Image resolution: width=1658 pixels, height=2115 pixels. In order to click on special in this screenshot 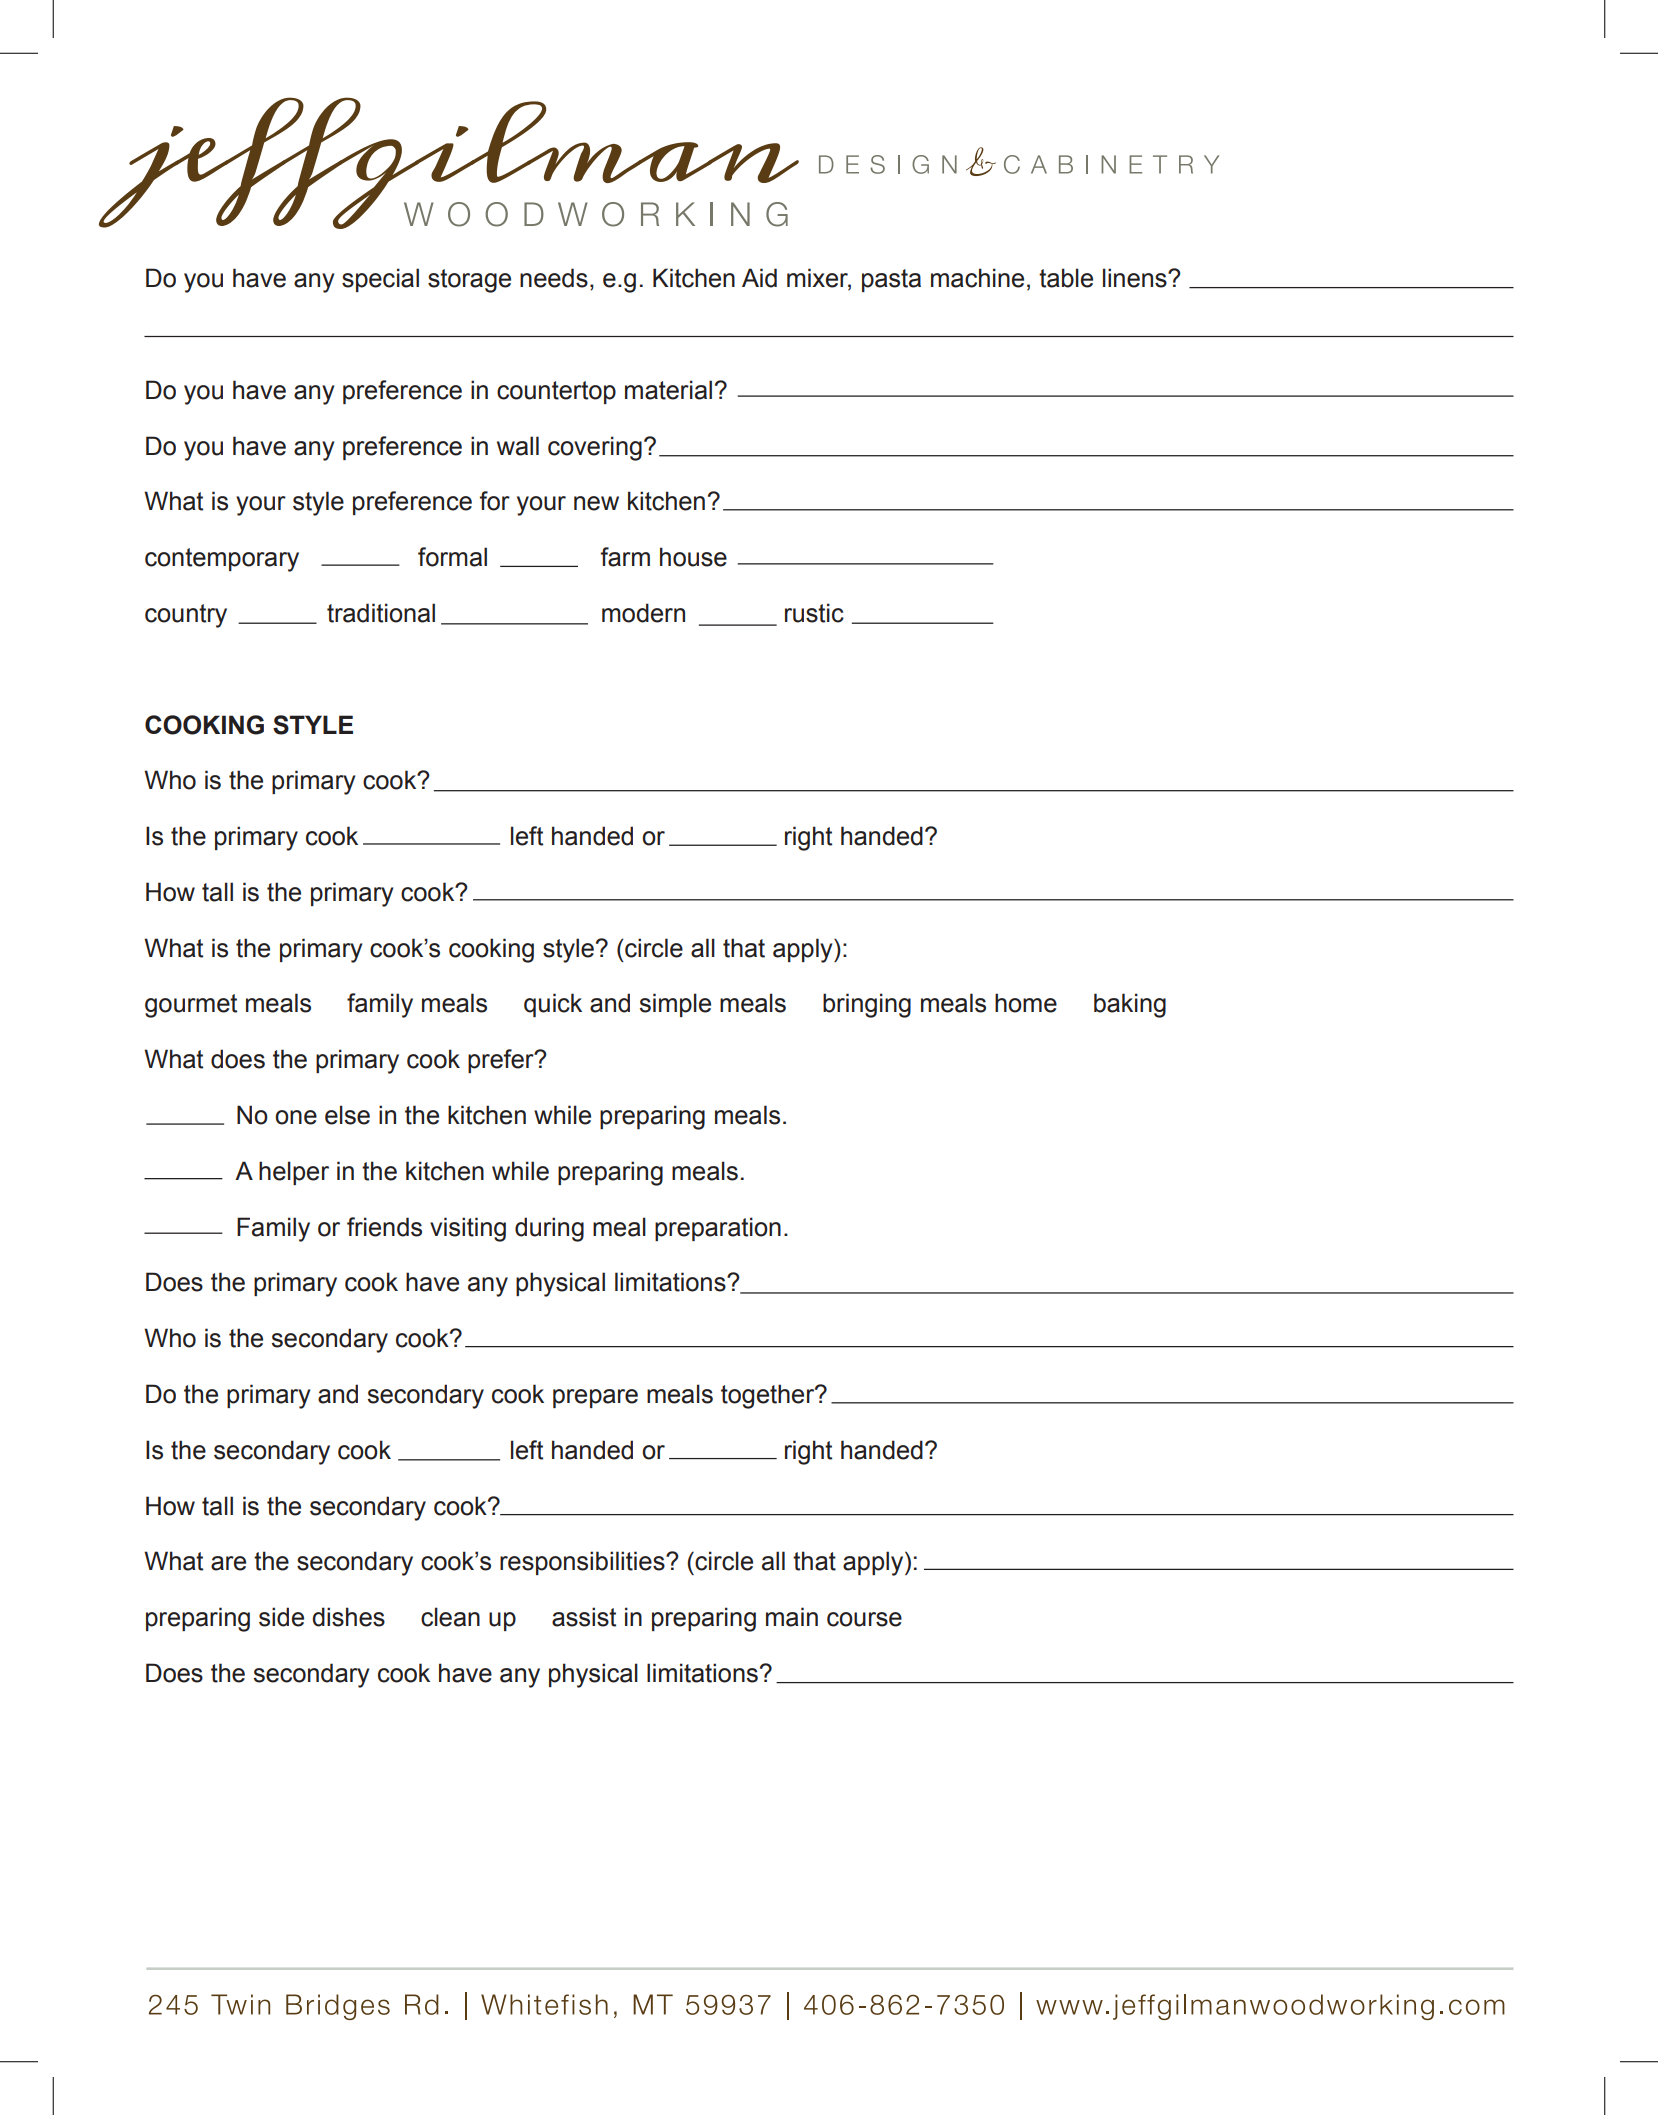, I will do `click(380, 280)`.
